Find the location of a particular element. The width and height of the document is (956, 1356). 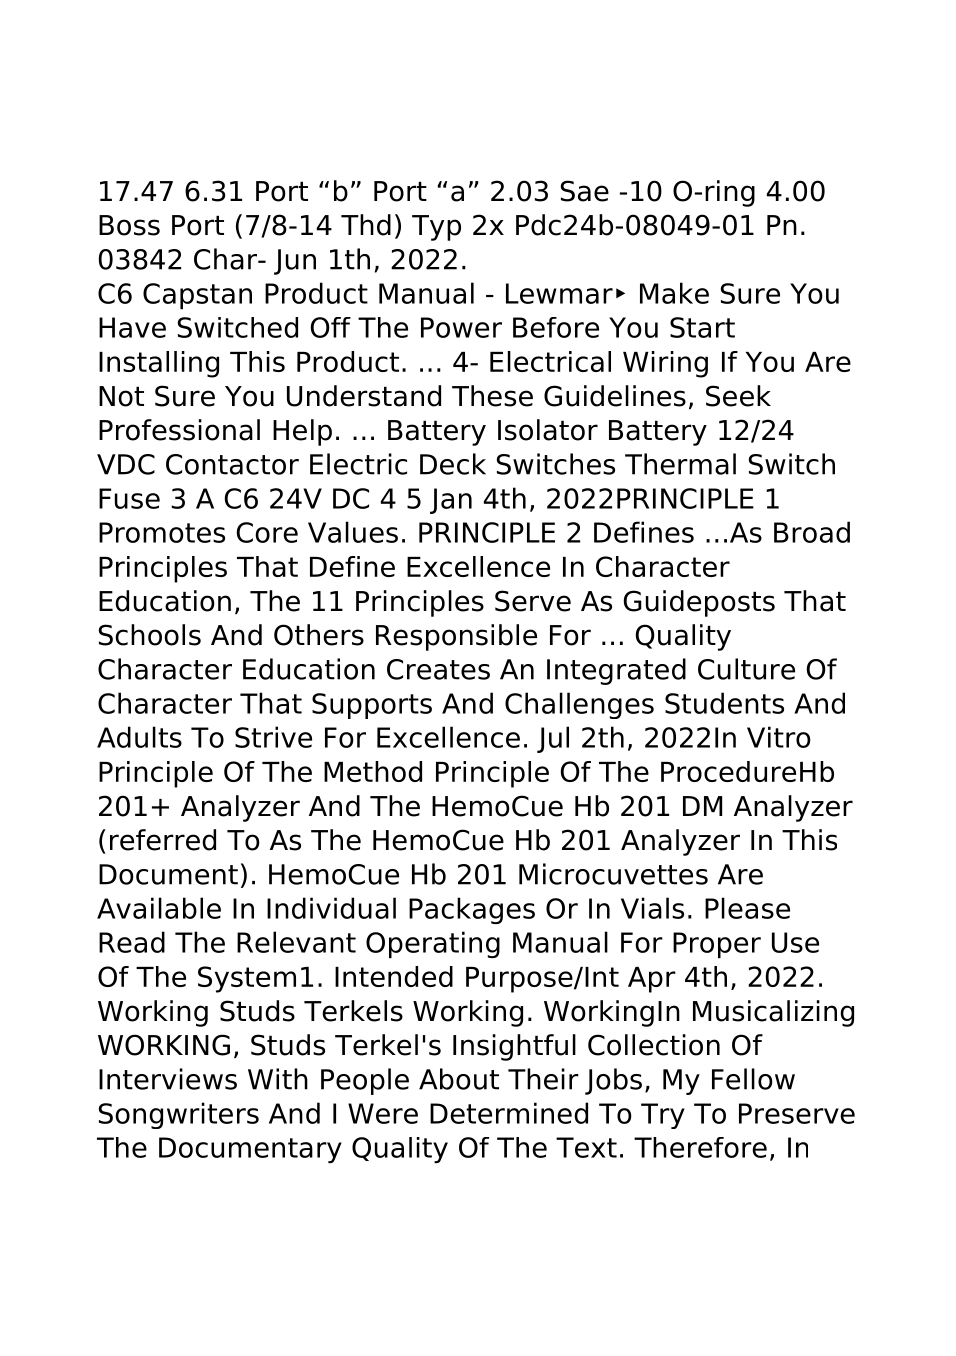

Determined is located at coordinates (509, 1113).
